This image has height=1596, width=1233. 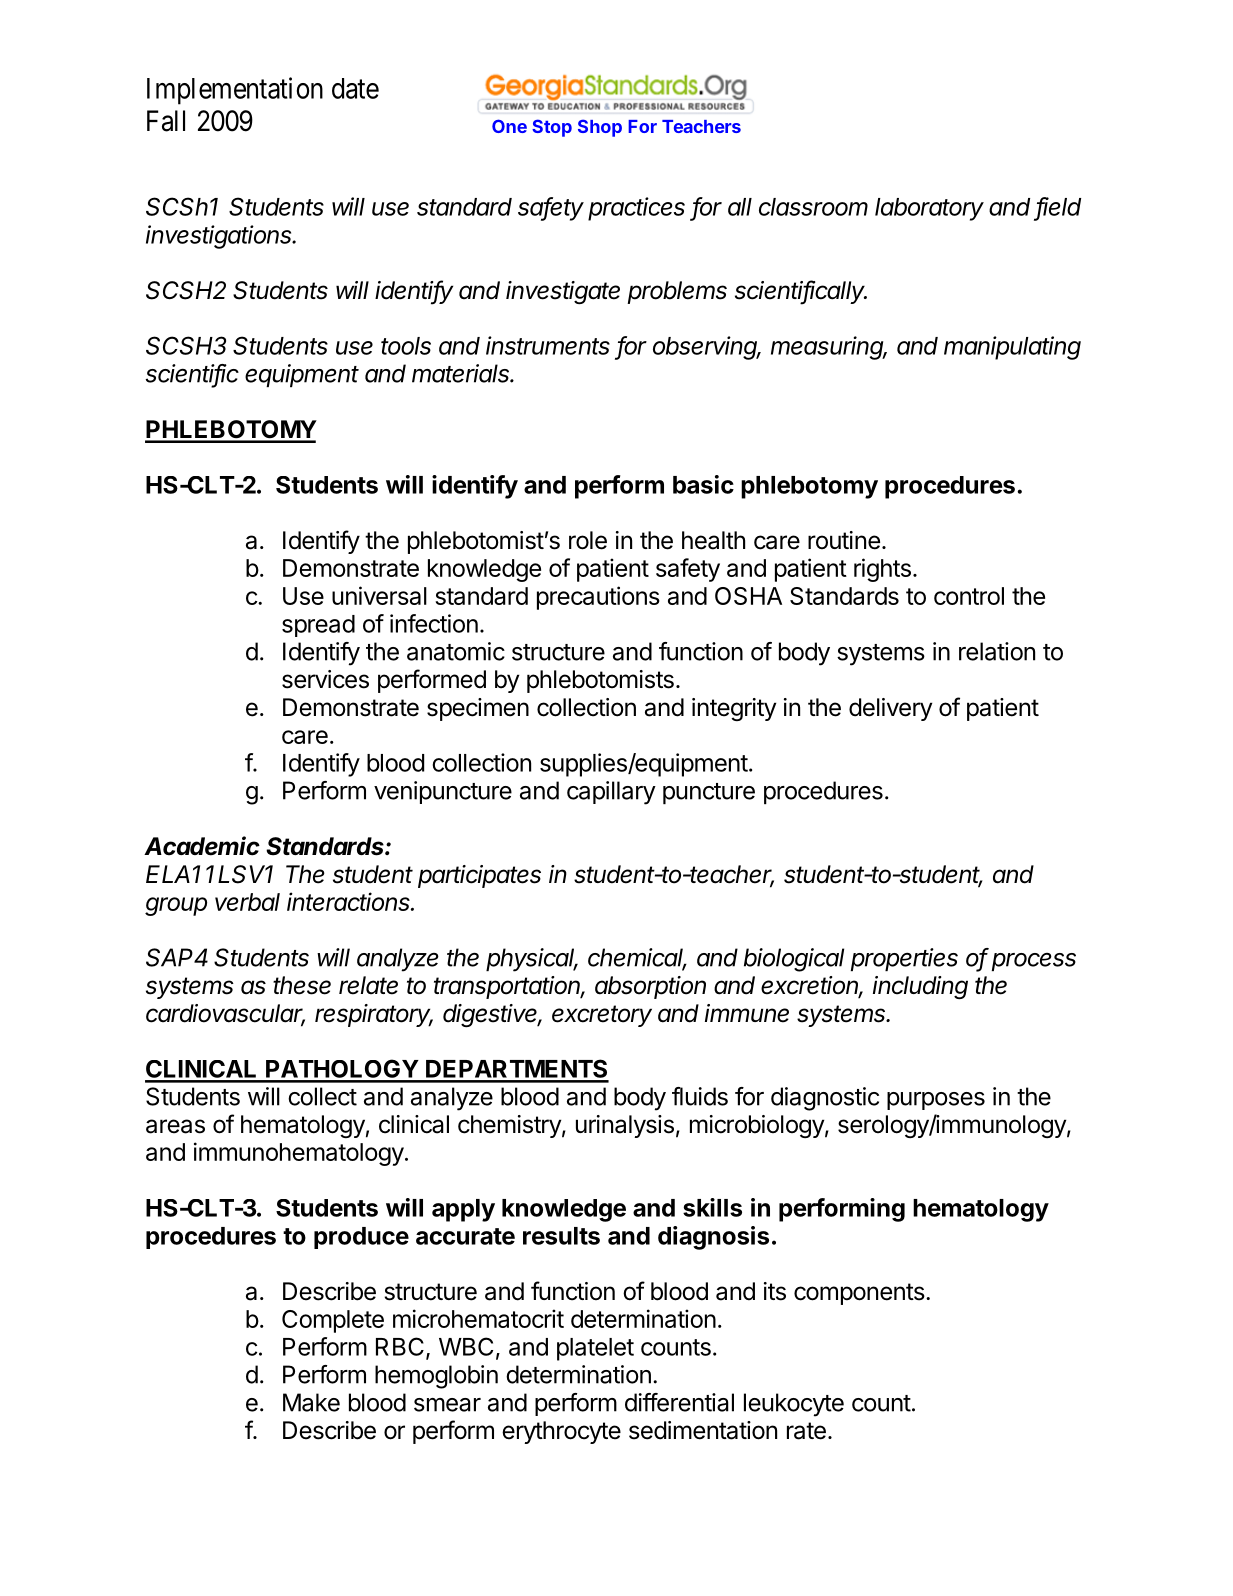 I want to click on leukocyte, so click(x=794, y=1405).
